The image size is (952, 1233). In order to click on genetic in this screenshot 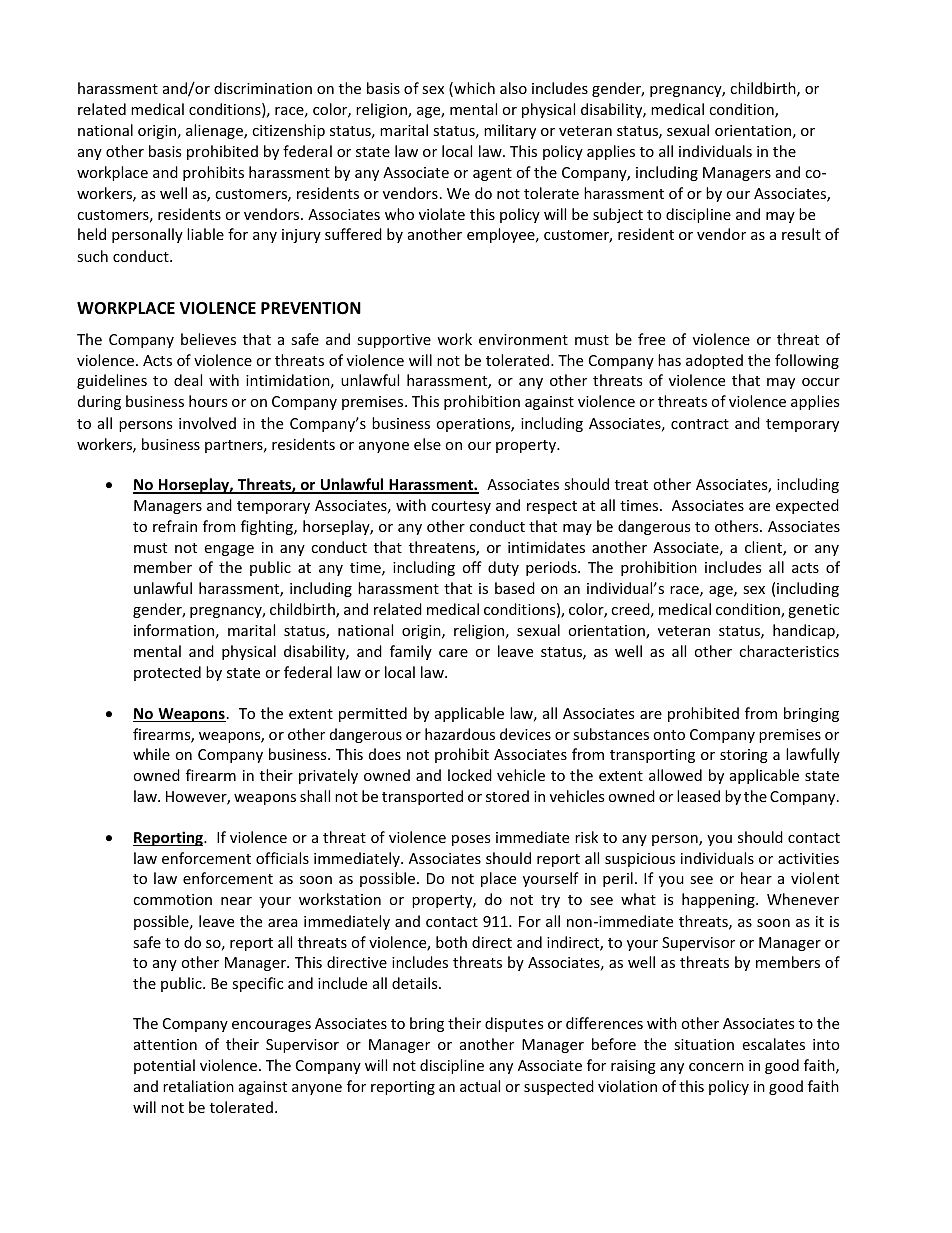, I will do `click(813, 611)`.
